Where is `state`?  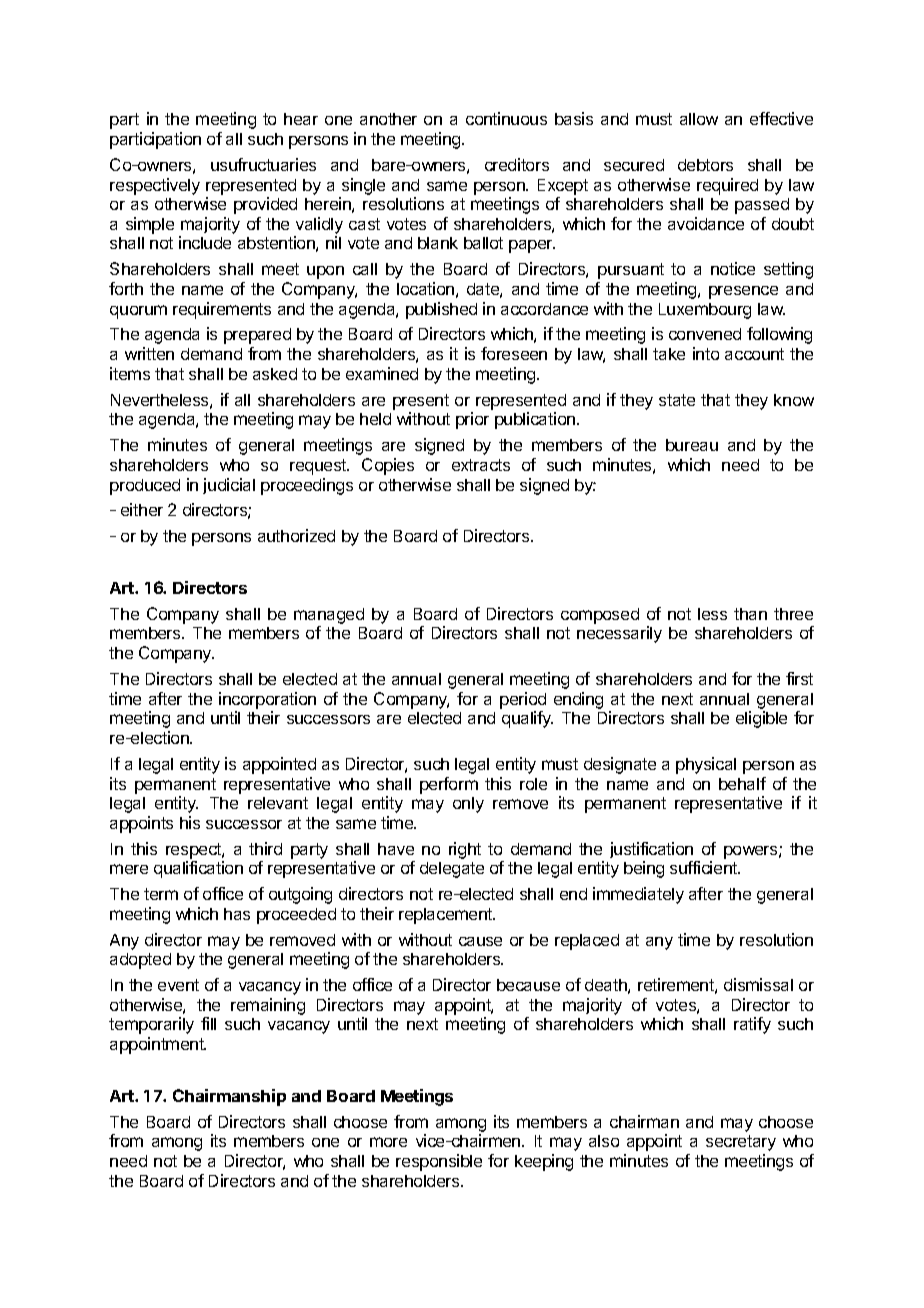 state is located at coordinates (677, 400).
